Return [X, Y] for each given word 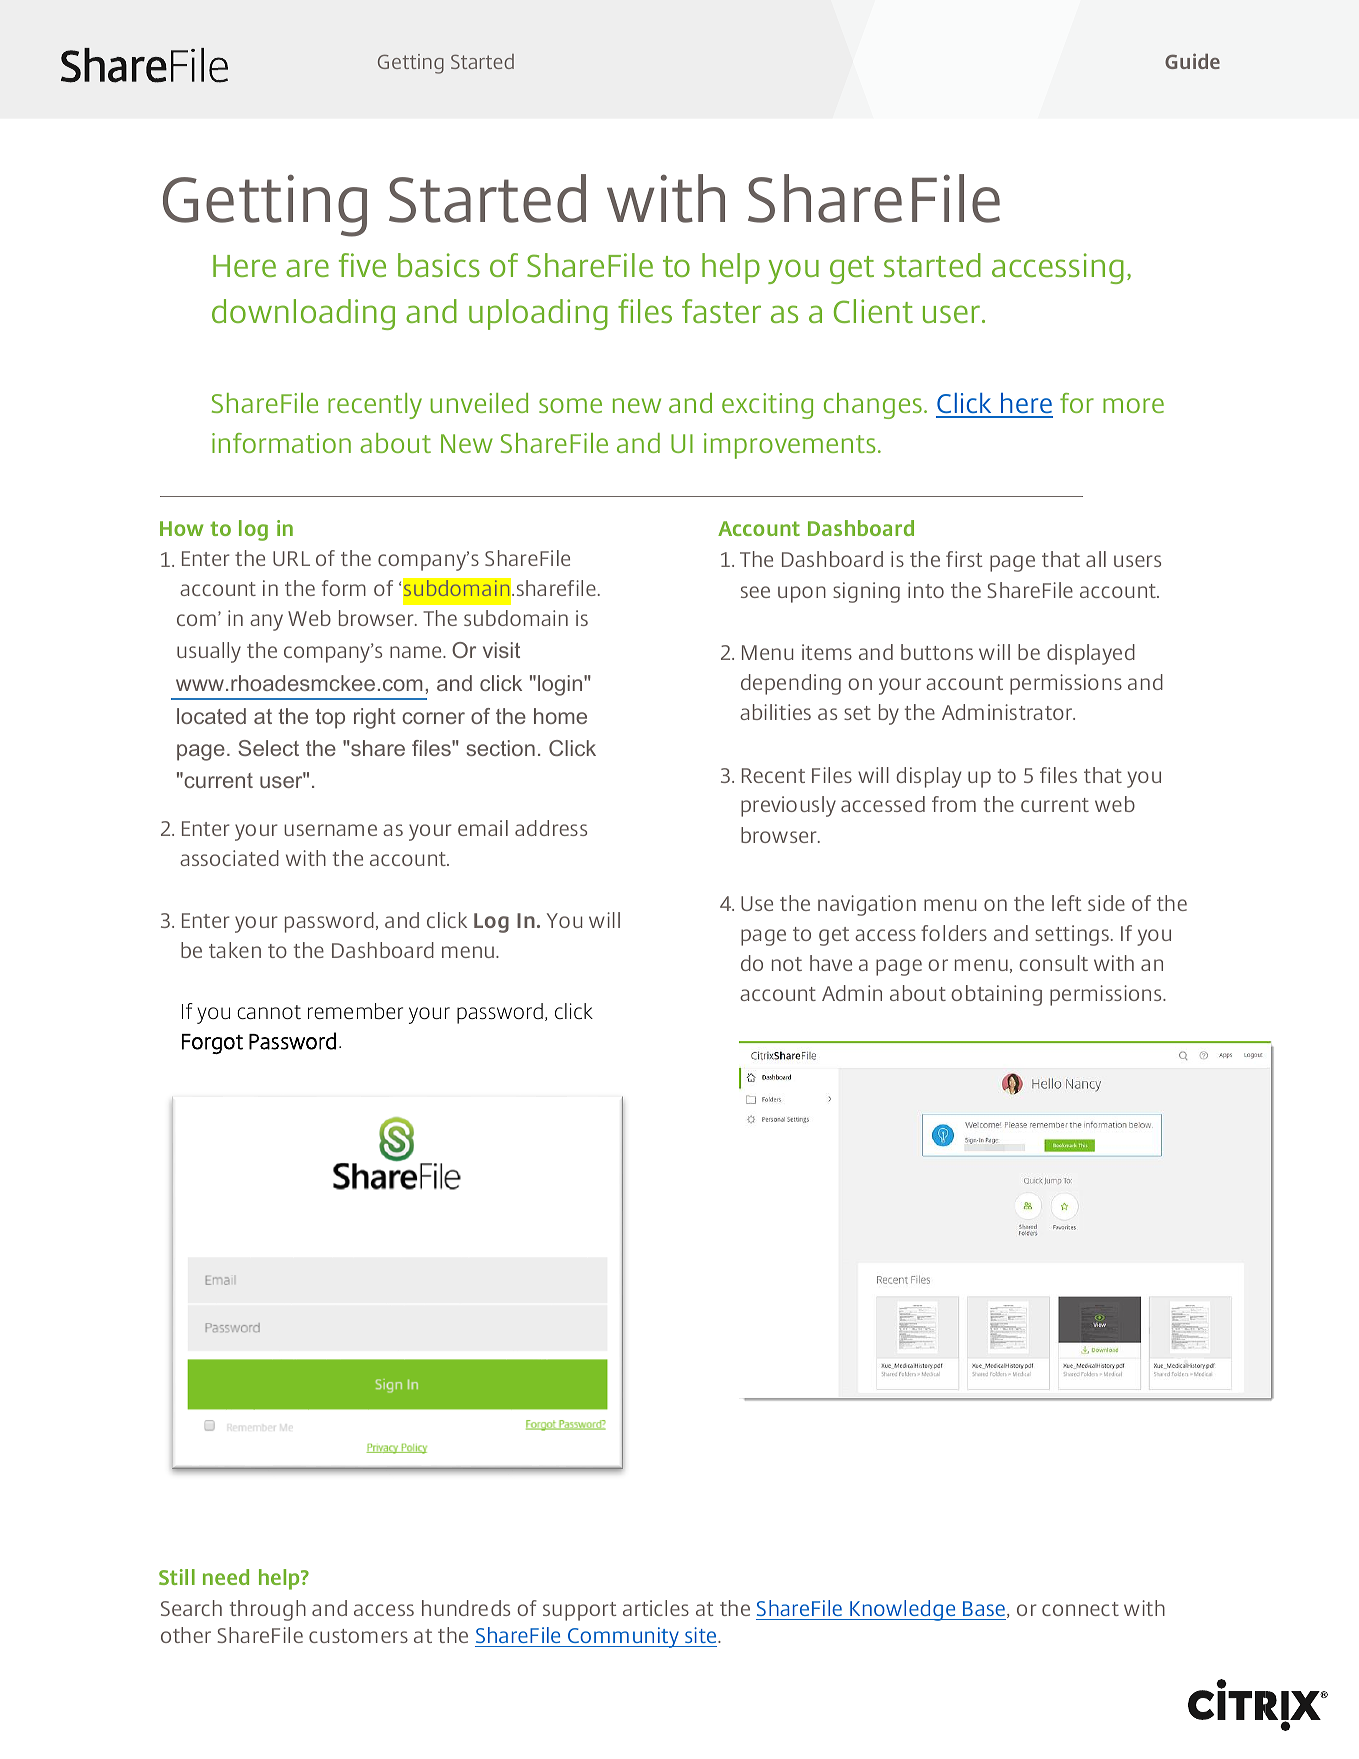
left [1067, 903]
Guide [1192, 61]
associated [229, 858]
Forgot [212, 1044]
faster [721, 311]
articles [656, 1608]
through [268, 1610]
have [831, 963]
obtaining [996, 995]
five [362, 265]
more [1133, 405]
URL [291, 558]
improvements [790, 446]
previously [788, 806]
